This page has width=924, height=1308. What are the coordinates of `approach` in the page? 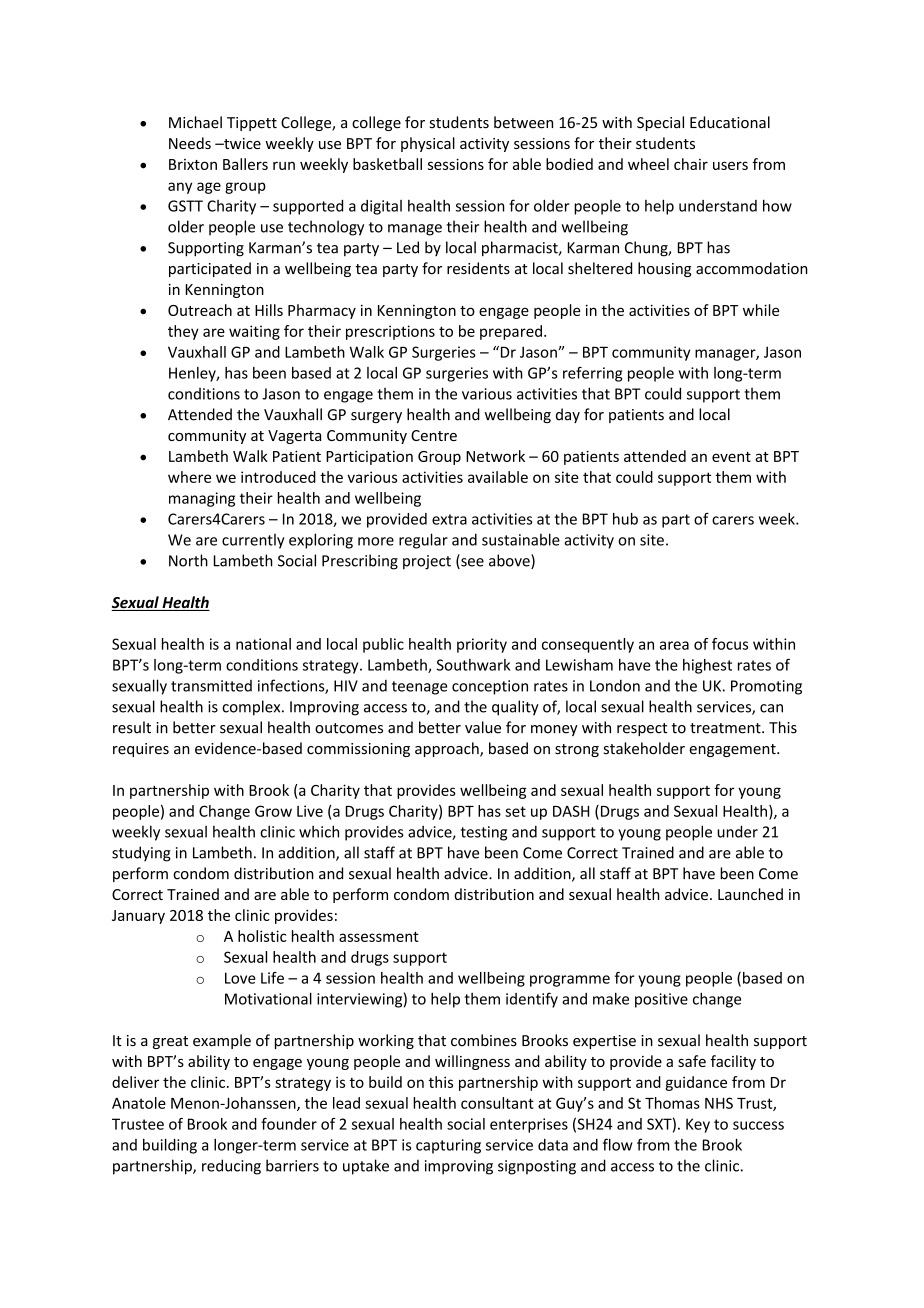 It's located at (448, 749).
